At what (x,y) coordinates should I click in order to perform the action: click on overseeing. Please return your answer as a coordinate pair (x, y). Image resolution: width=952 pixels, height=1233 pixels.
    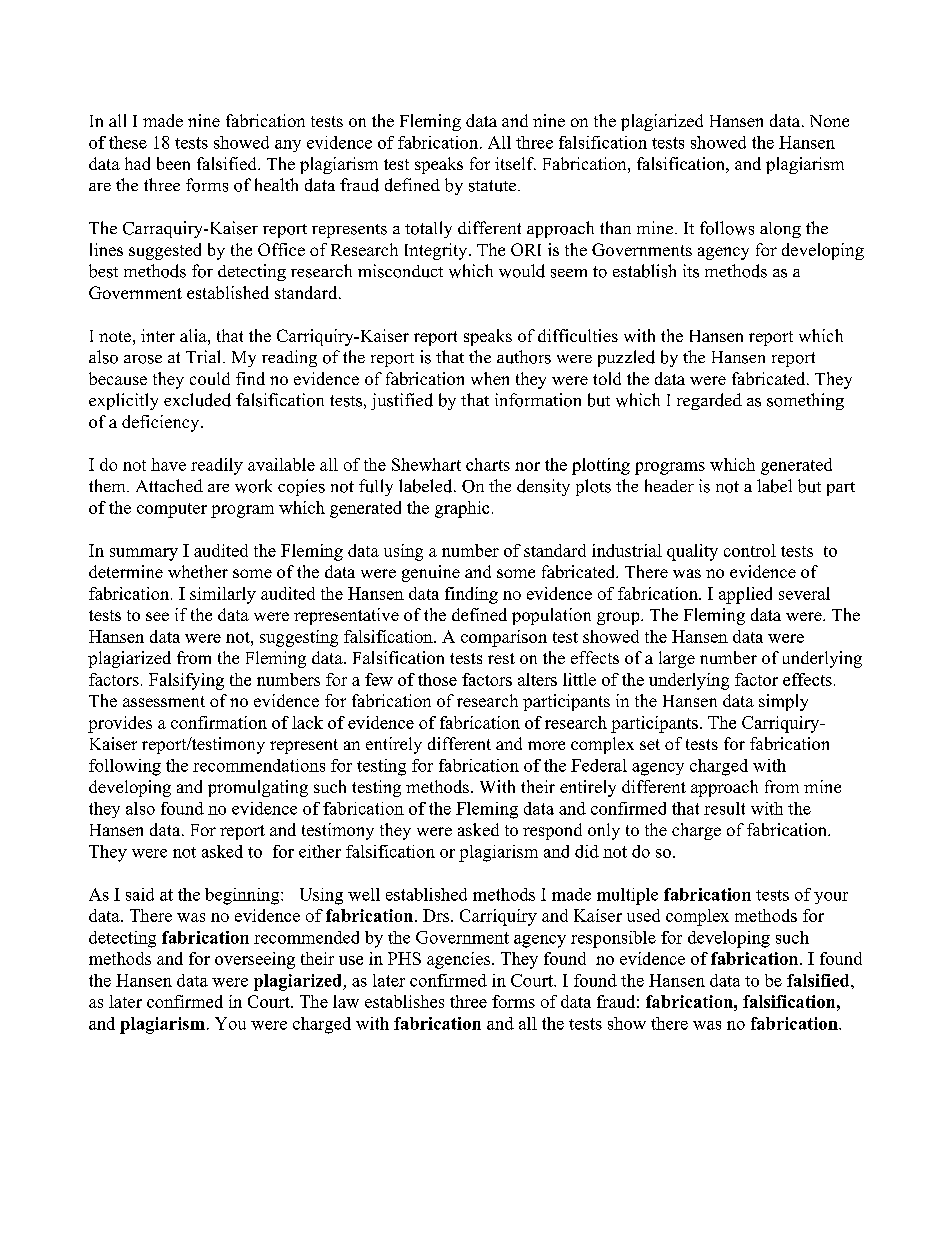
    Looking at the image, I should click on (255, 960).
